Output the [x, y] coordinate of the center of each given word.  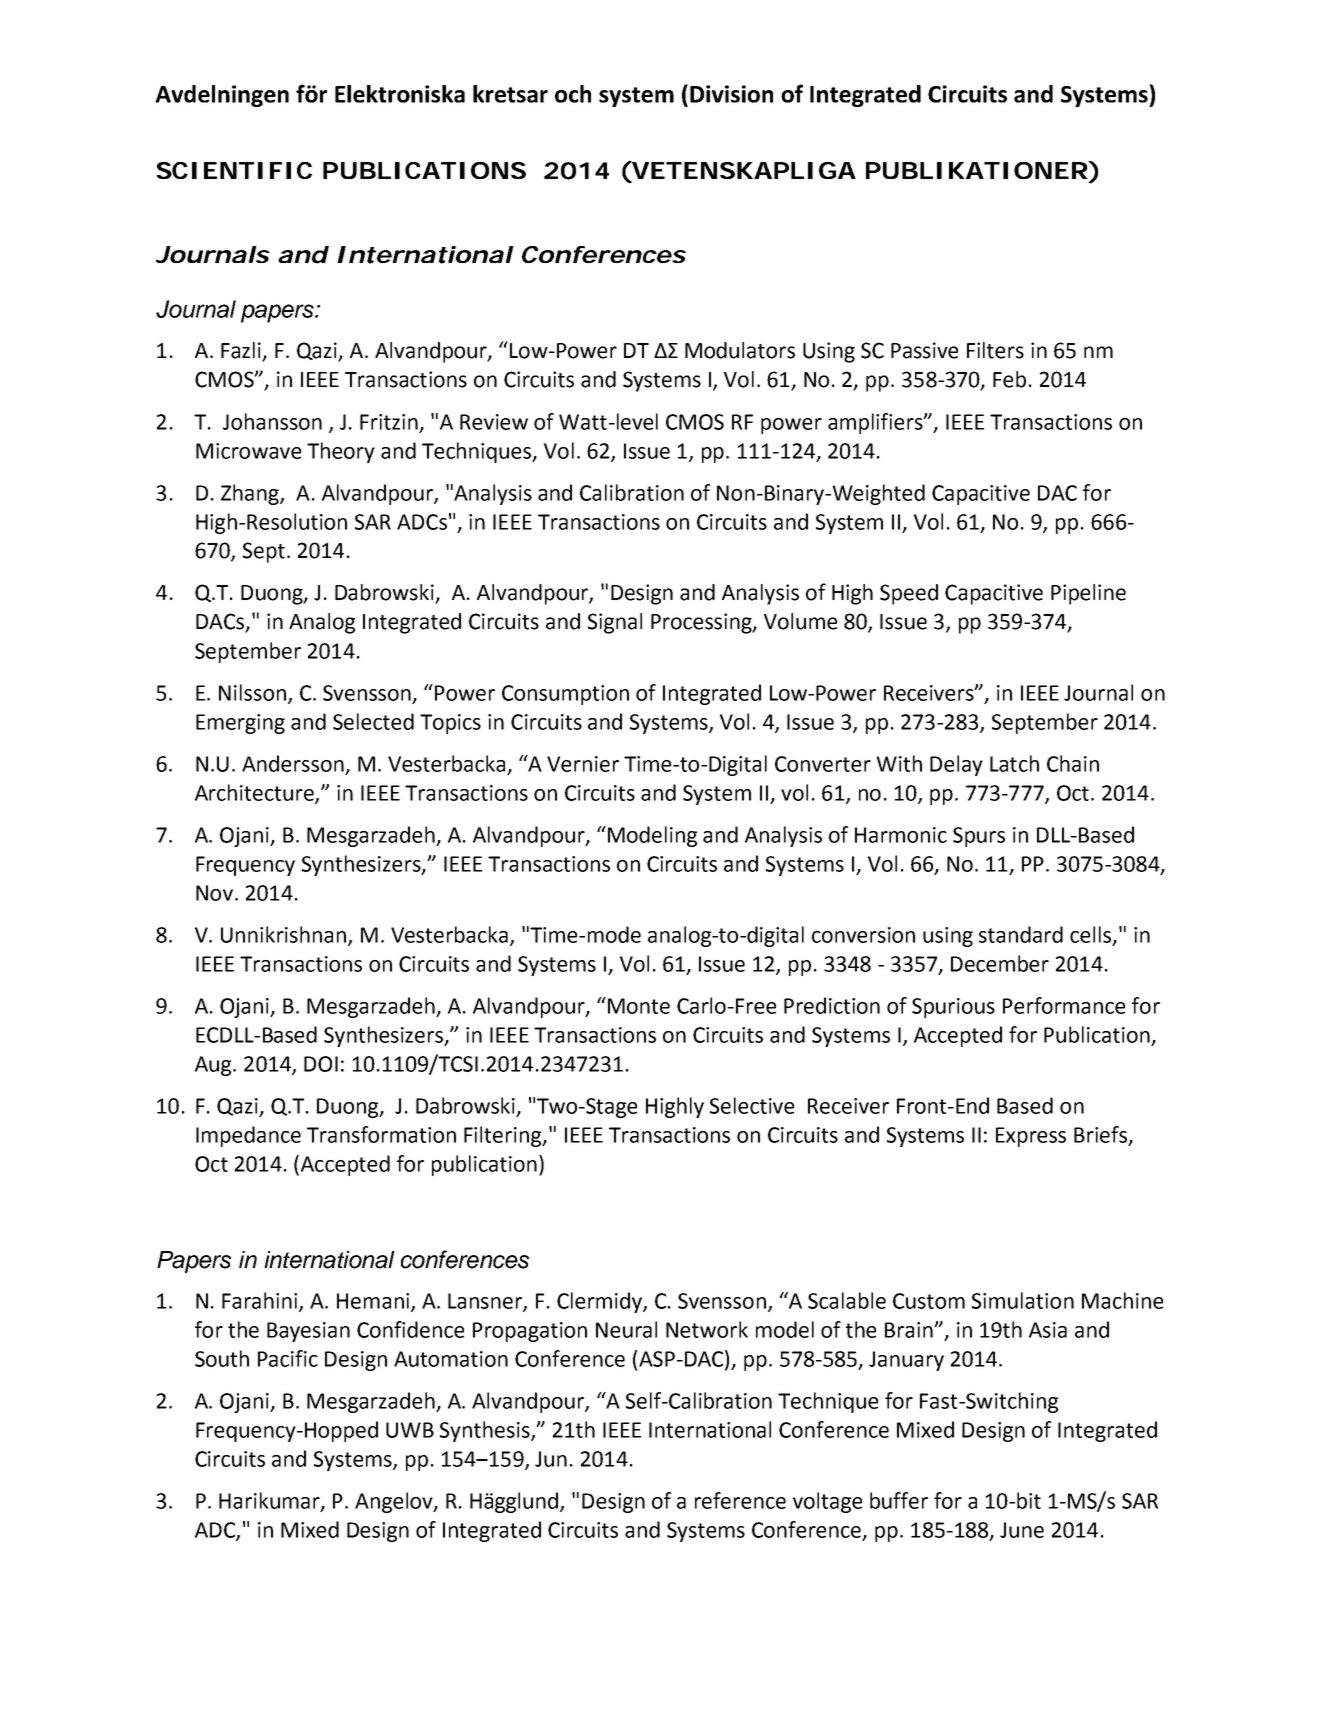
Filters [995, 350]
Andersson [293, 763]
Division [731, 94]
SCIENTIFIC [234, 170]
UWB [410, 1430]
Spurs [979, 837]
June [1022, 1530]
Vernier [583, 764]
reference [740, 1500]
